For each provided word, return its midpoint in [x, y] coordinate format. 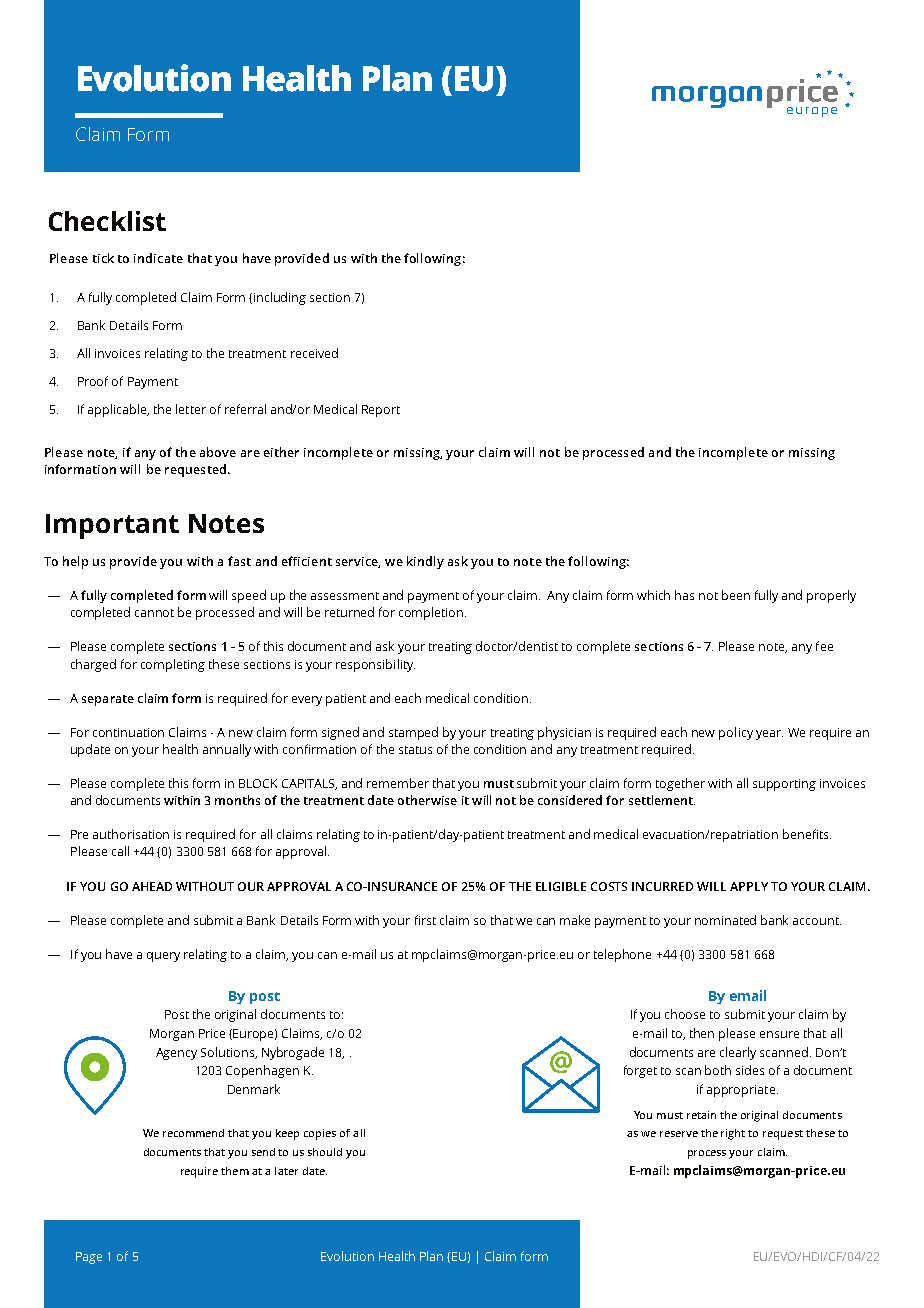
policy [736, 733]
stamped [413, 733]
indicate [158, 258]
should [325, 1152]
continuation [128, 732]
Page [89, 1258]
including [280, 298]
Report [381, 411]
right [733, 1134]
